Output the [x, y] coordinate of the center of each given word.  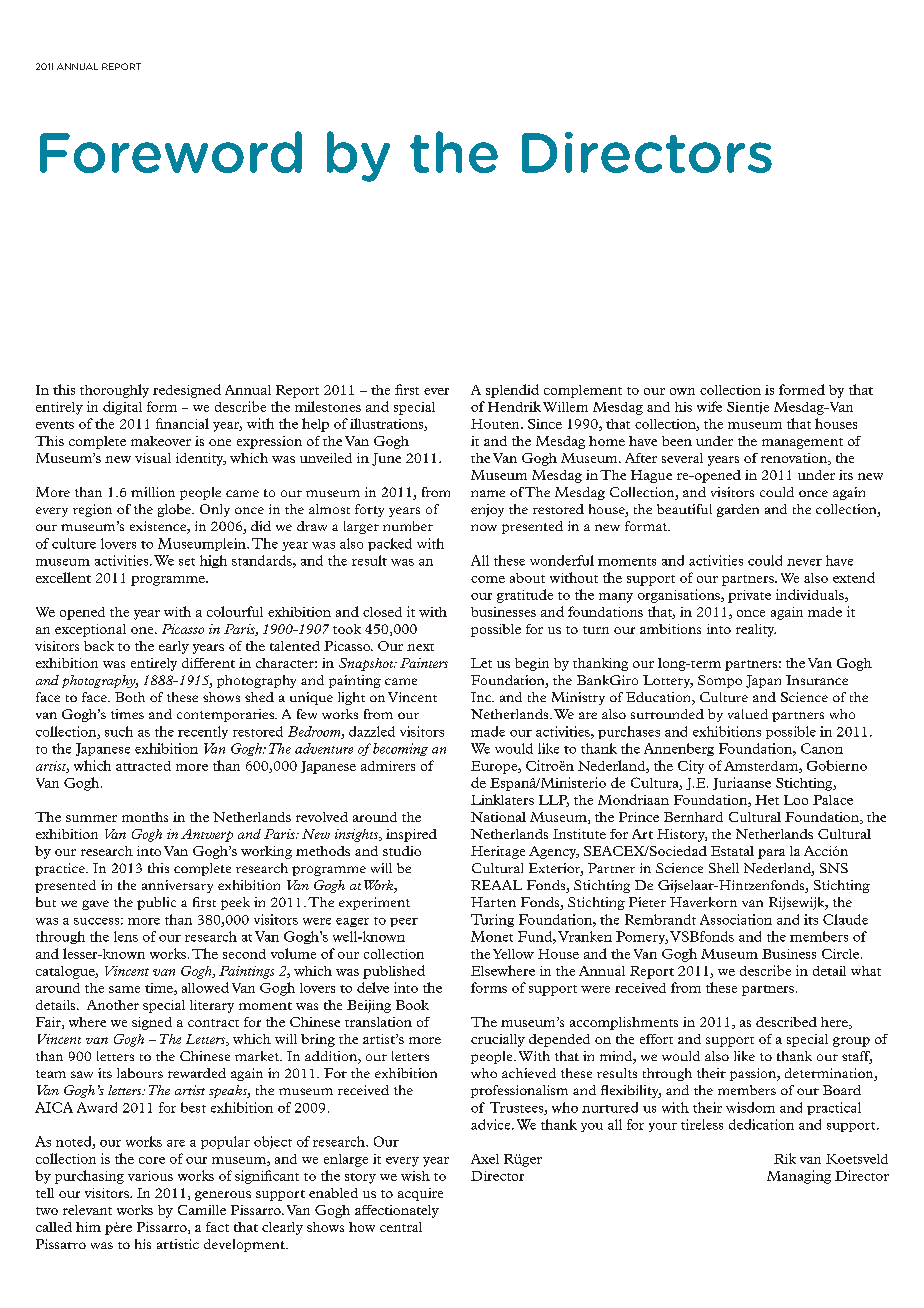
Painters [424, 663]
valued [748, 714]
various [150, 1176]
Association [736, 919]
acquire [420, 1194]
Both [130, 697]
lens [126, 936]
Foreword [171, 152]
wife [709, 406]
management [802, 443]
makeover [161, 441]
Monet [492, 936]
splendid [512, 391]
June [386, 459]
